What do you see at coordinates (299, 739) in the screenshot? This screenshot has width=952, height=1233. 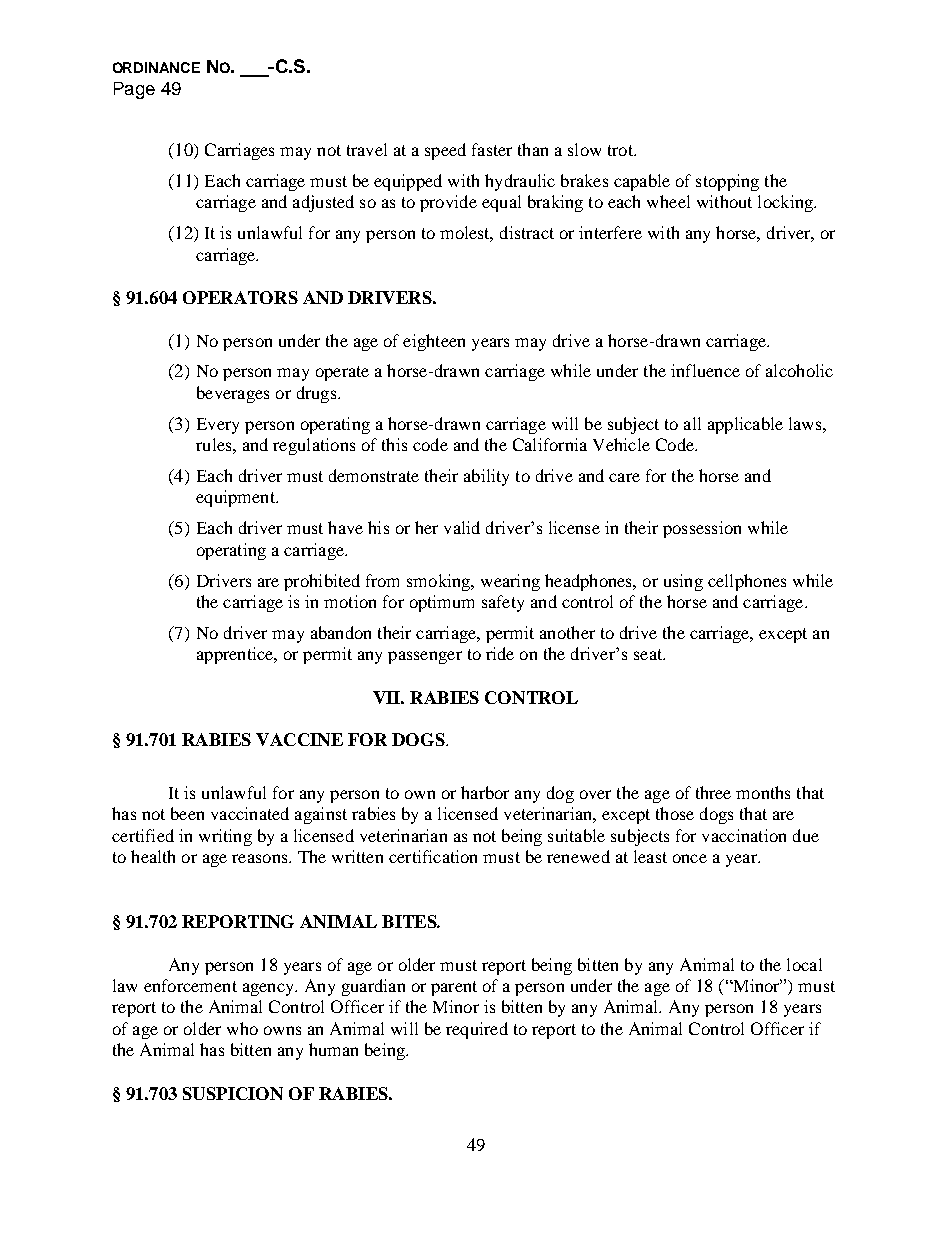 I see `VACCINE` at bounding box center [299, 739].
